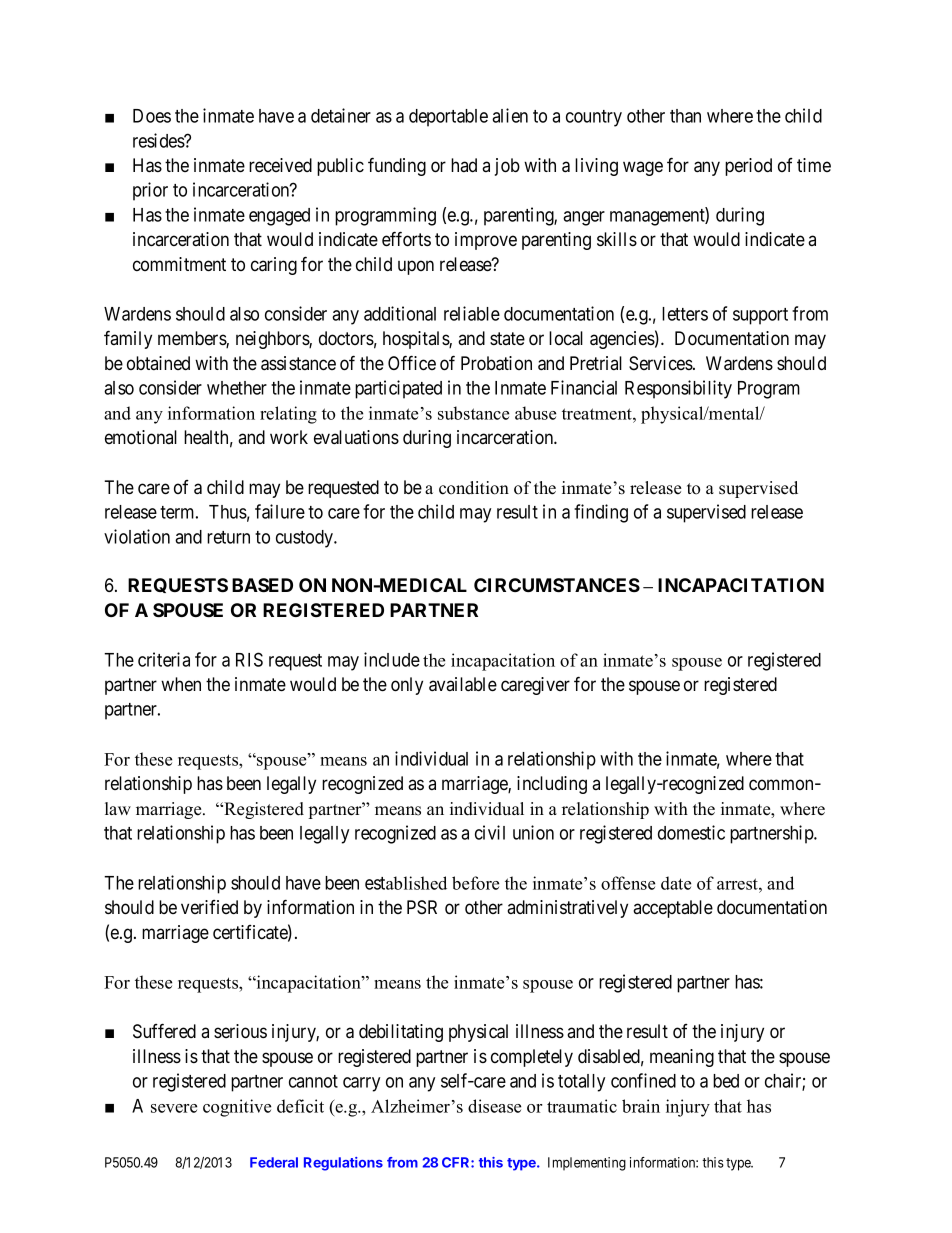  What do you see at coordinates (152, 116) in the screenshot?
I see `Does` at bounding box center [152, 116].
